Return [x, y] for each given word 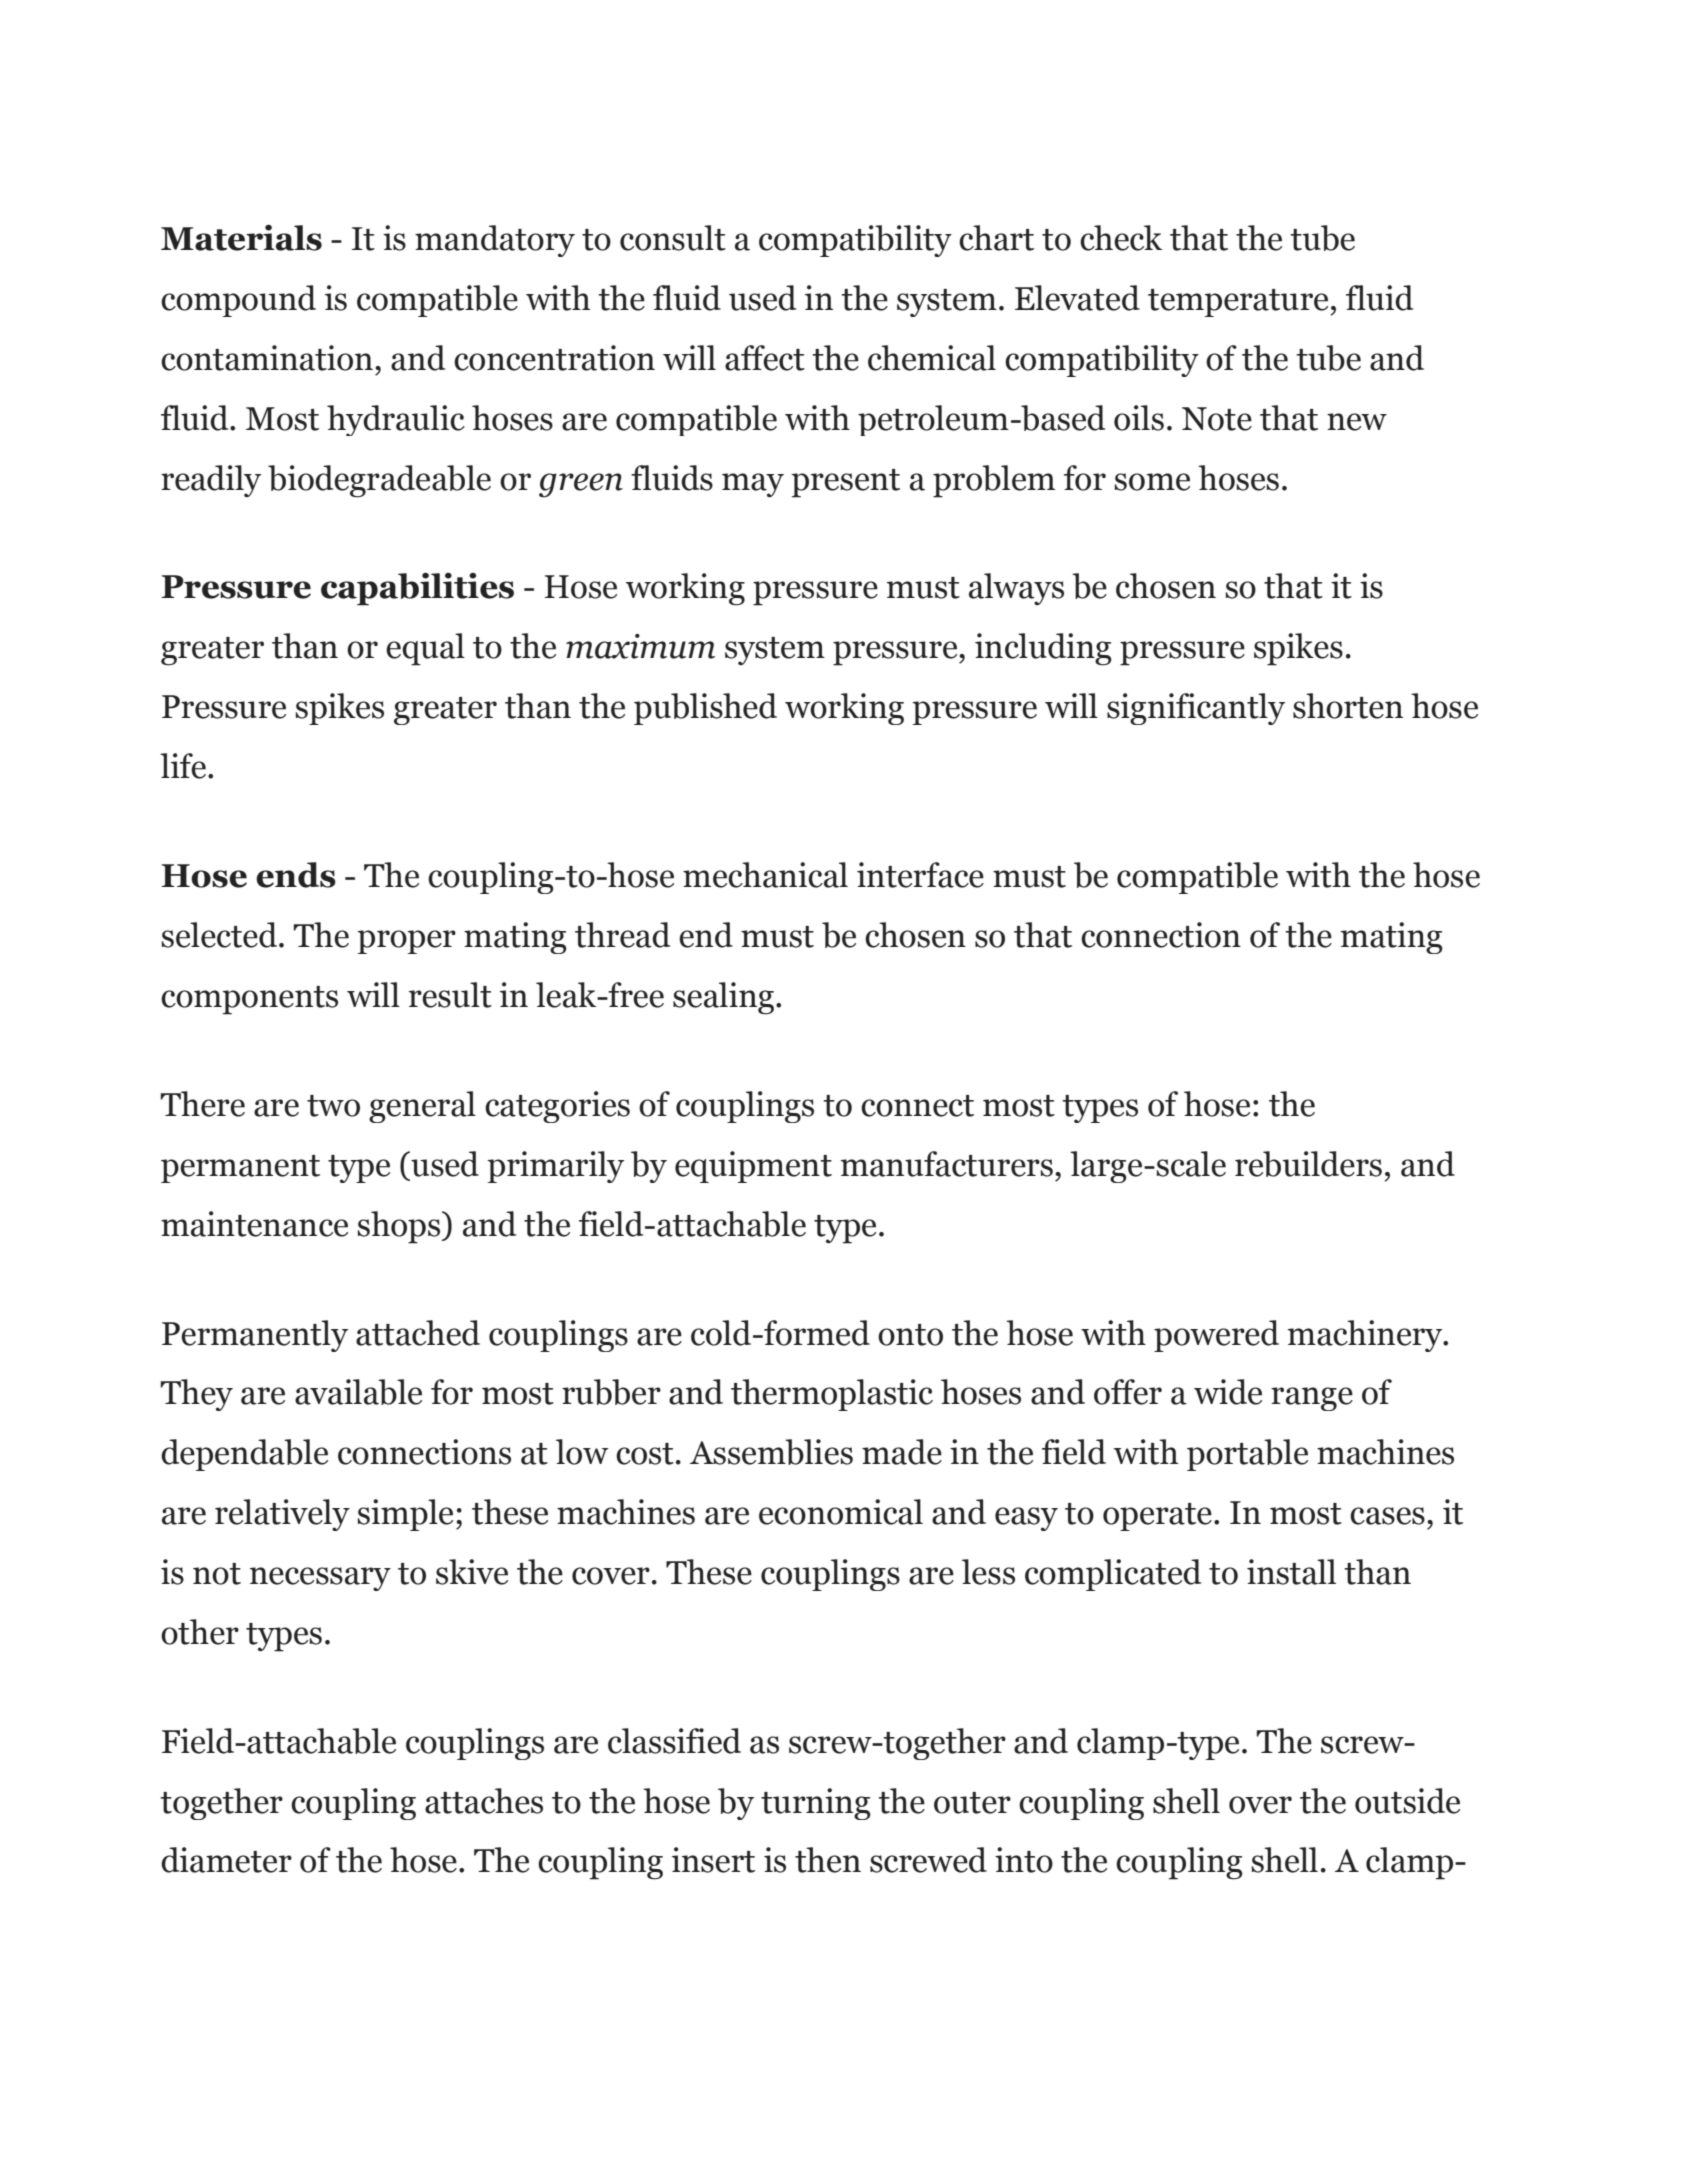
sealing [723, 998]
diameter [226, 1860]
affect [765, 358]
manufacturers [947, 1164]
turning [816, 1804]
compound [238, 301]
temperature [1239, 303]
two [333, 1106]
